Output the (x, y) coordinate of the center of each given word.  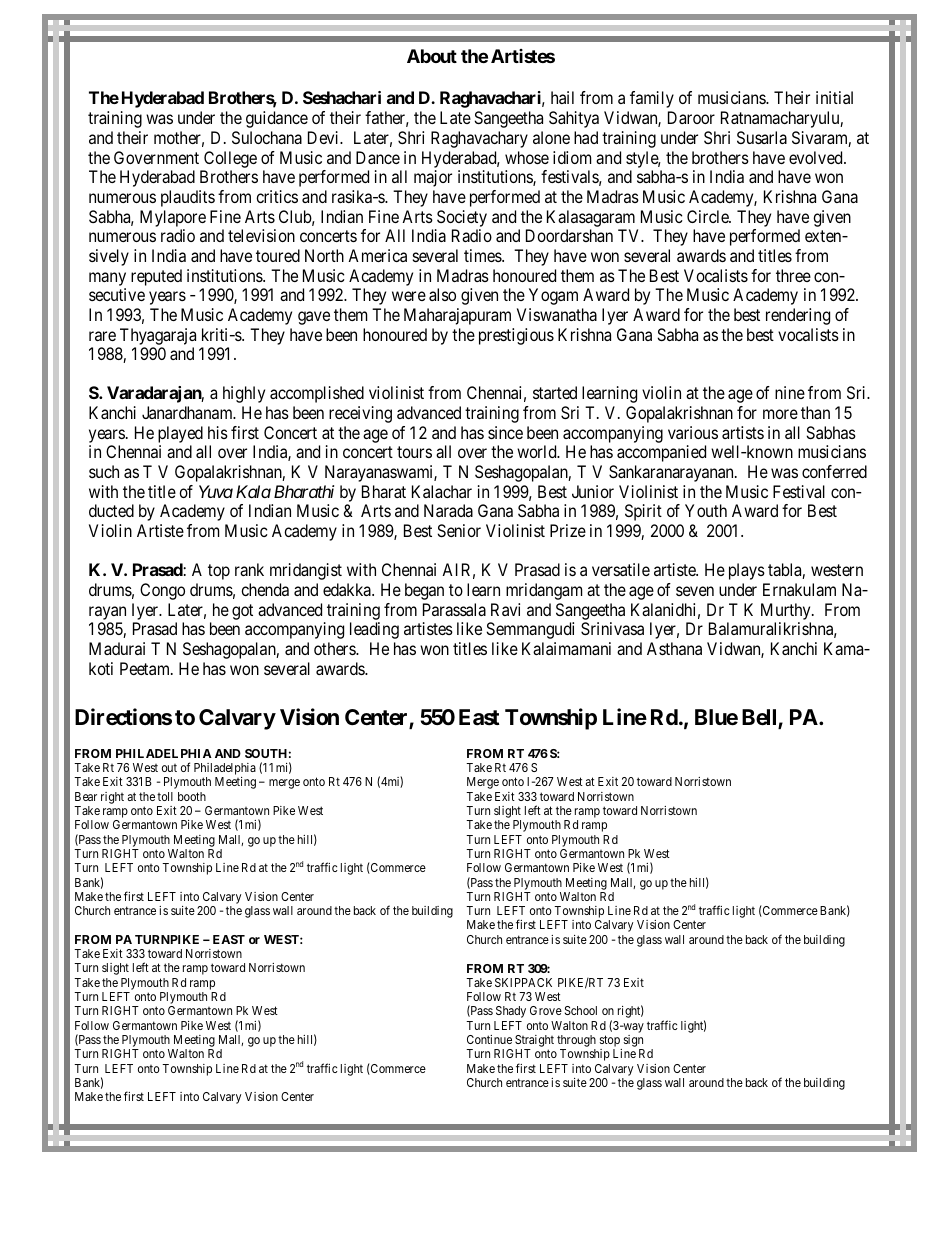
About (432, 56)
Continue (489, 1039)
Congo (162, 591)
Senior (459, 530)
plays (747, 571)
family (652, 99)
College (230, 159)
